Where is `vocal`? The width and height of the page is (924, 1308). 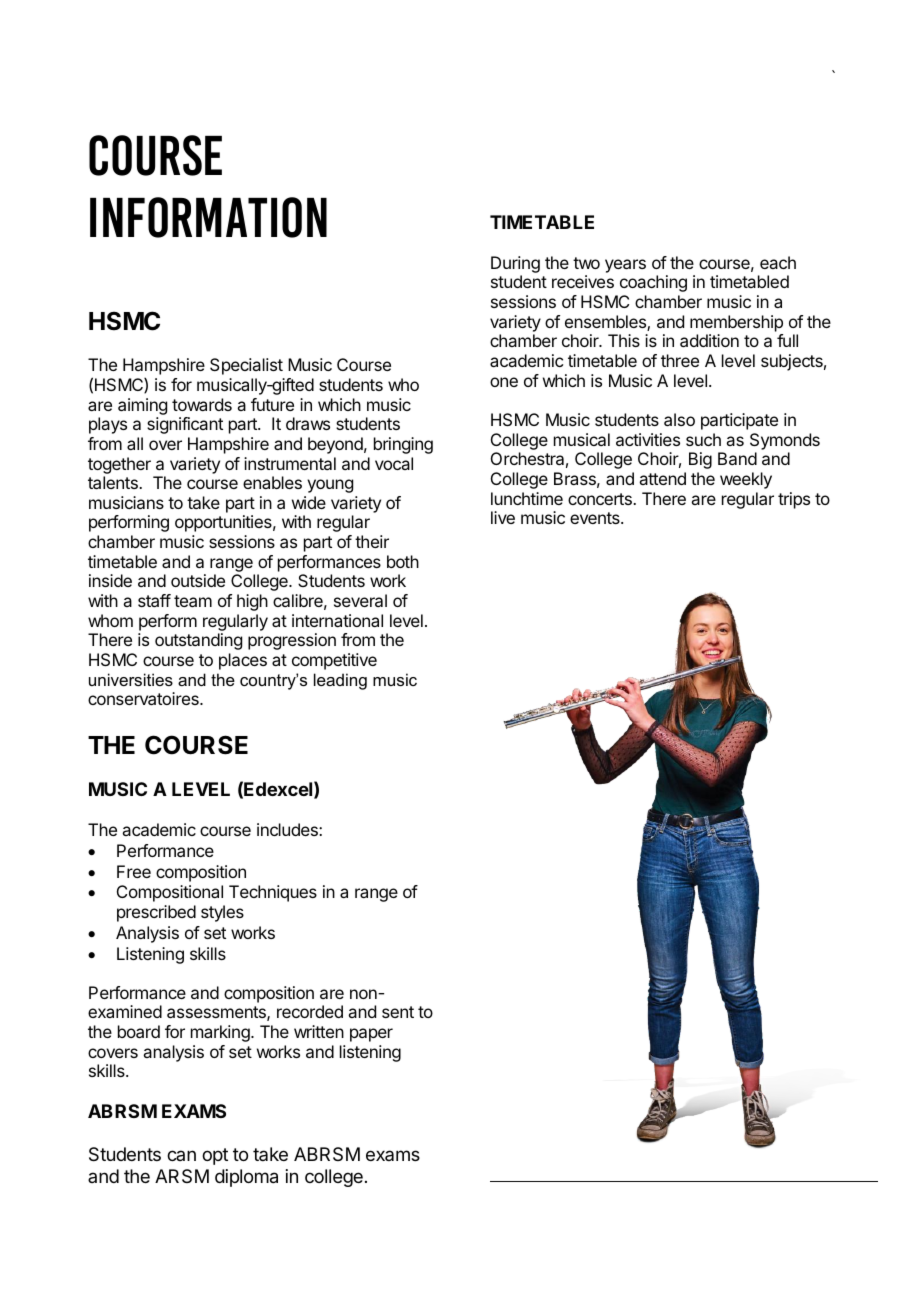 vocal is located at coordinates (394, 463).
